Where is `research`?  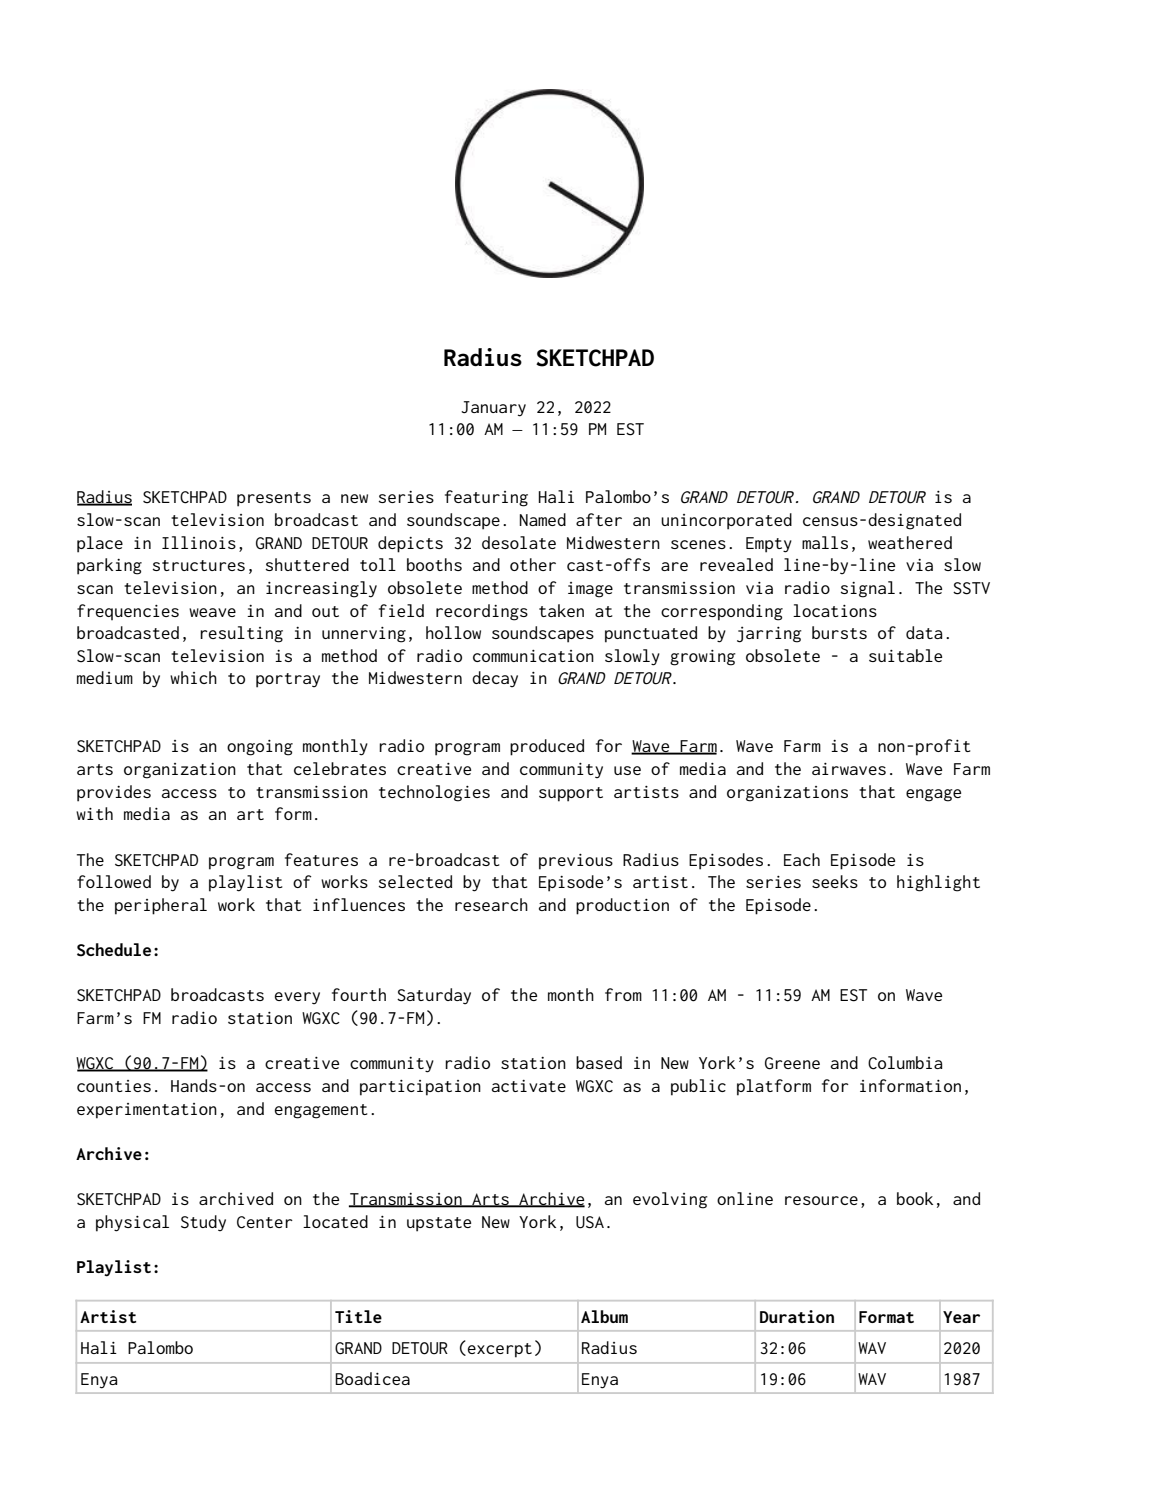
research is located at coordinates (491, 904).
